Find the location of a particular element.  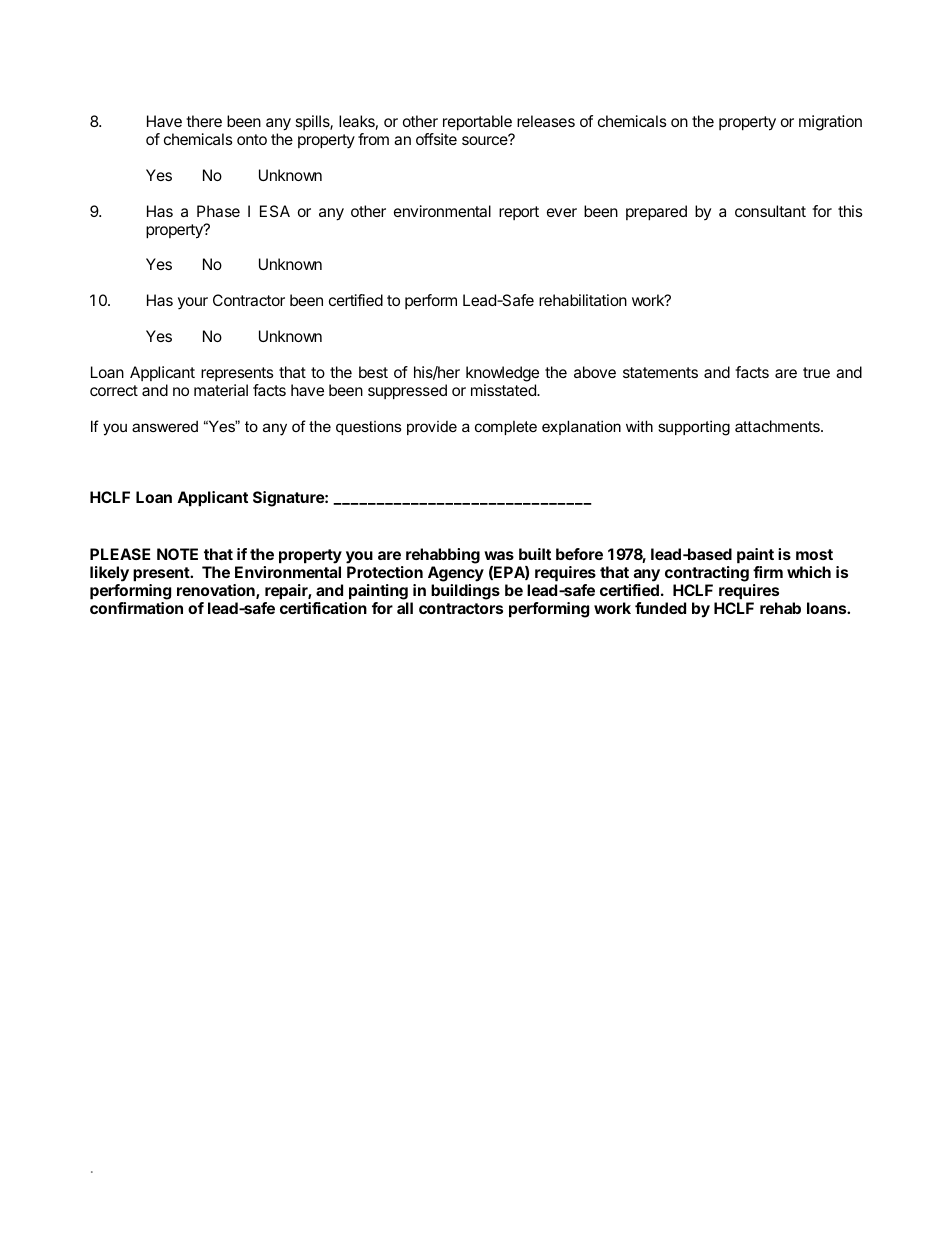

migration is located at coordinates (830, 123).
